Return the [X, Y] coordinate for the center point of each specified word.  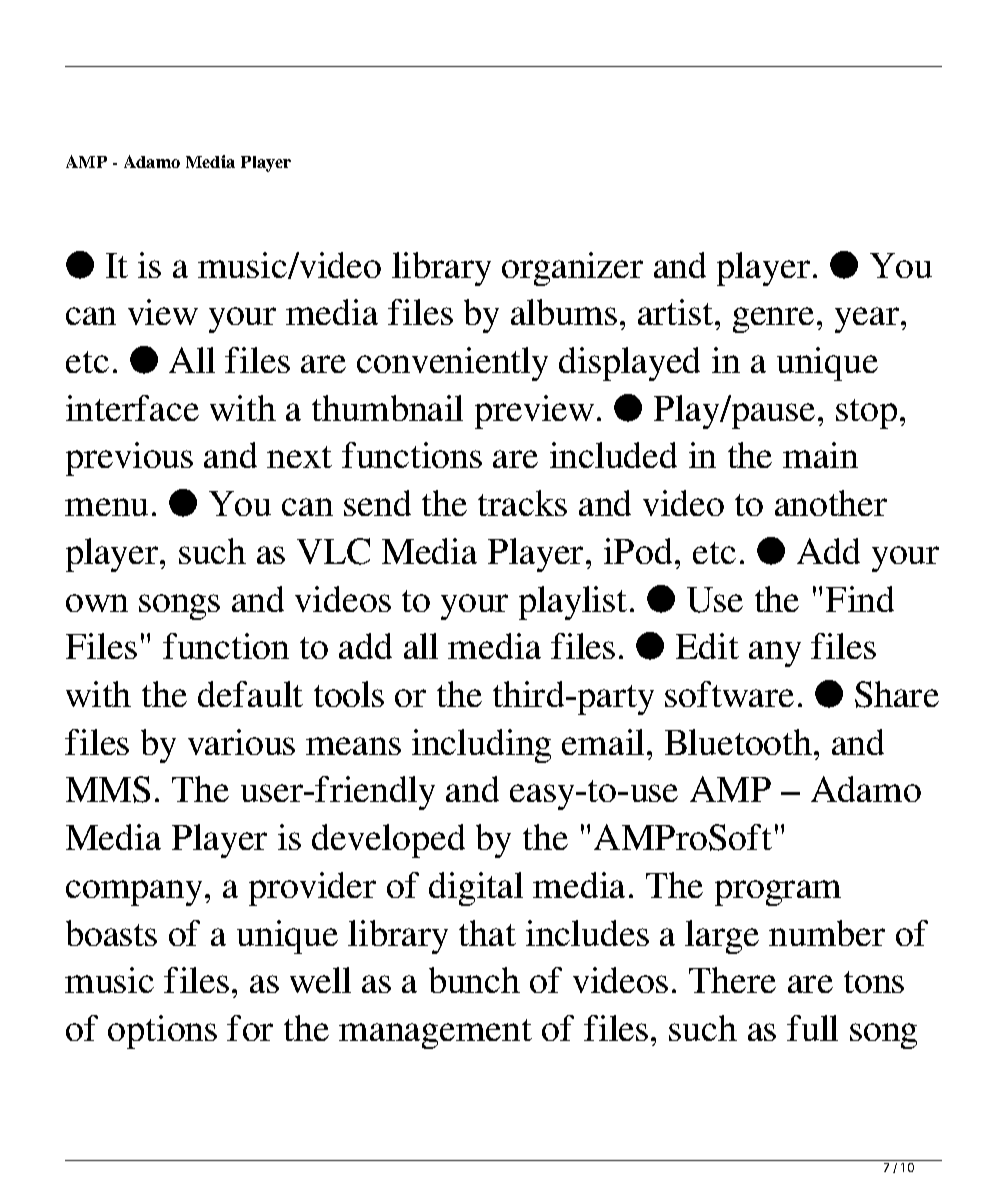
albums [564, 312]
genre [773, 320]
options [162, 1032]
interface [132, 408]
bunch [474, 980]
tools [349, 694]
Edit [707, 646]
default [250, 694]
